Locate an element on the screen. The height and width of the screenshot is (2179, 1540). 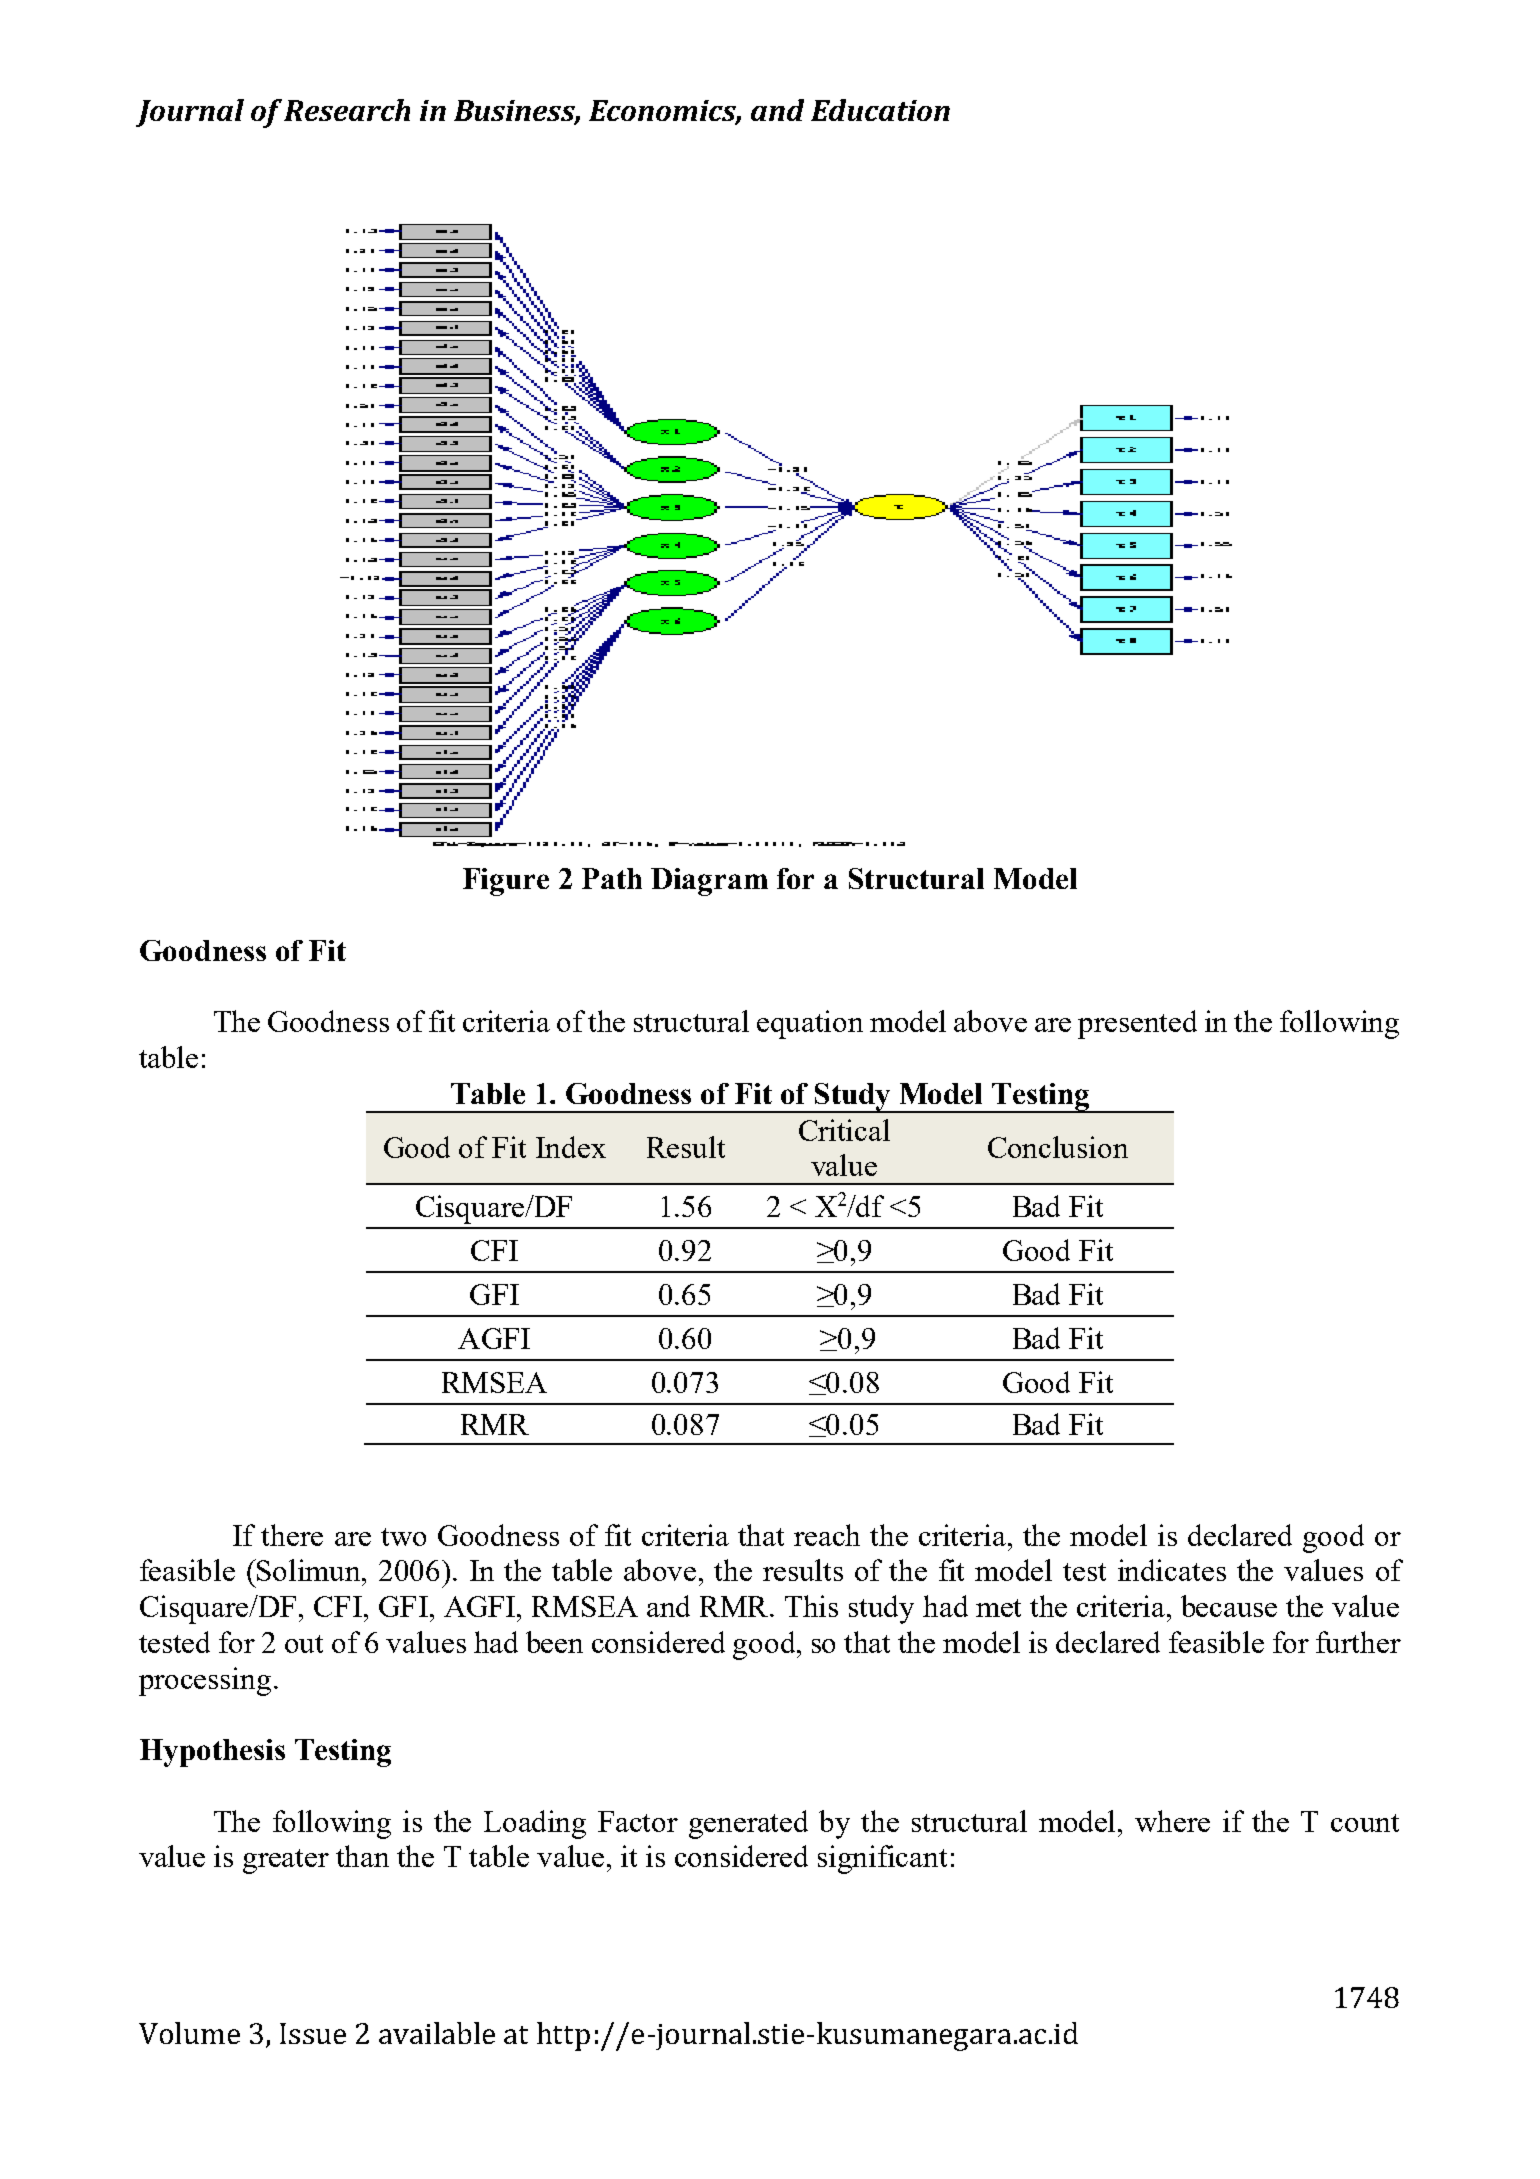
presented is located at coordinates (1137, 1024).
